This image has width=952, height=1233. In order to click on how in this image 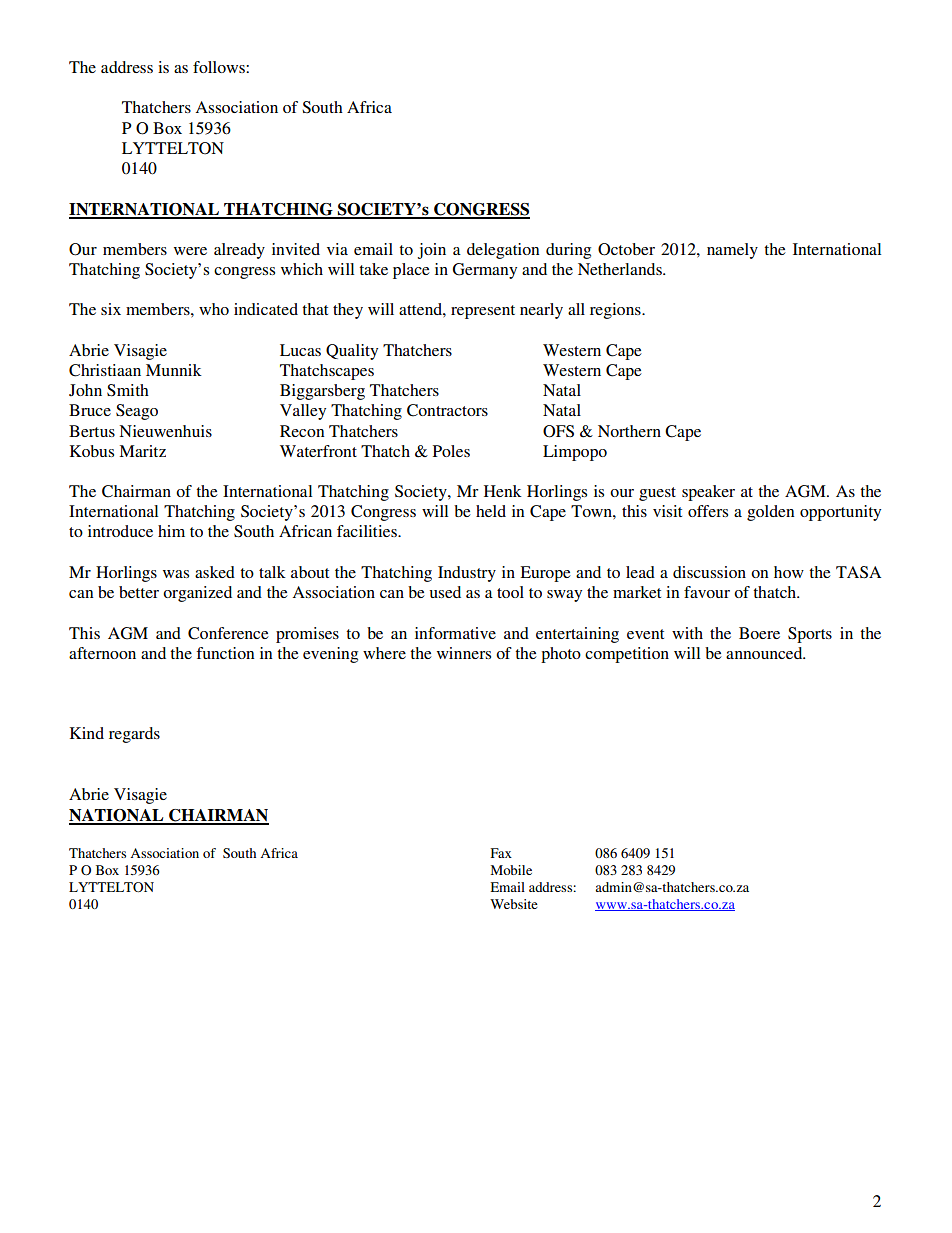, I will do `click(789, 572)`.
